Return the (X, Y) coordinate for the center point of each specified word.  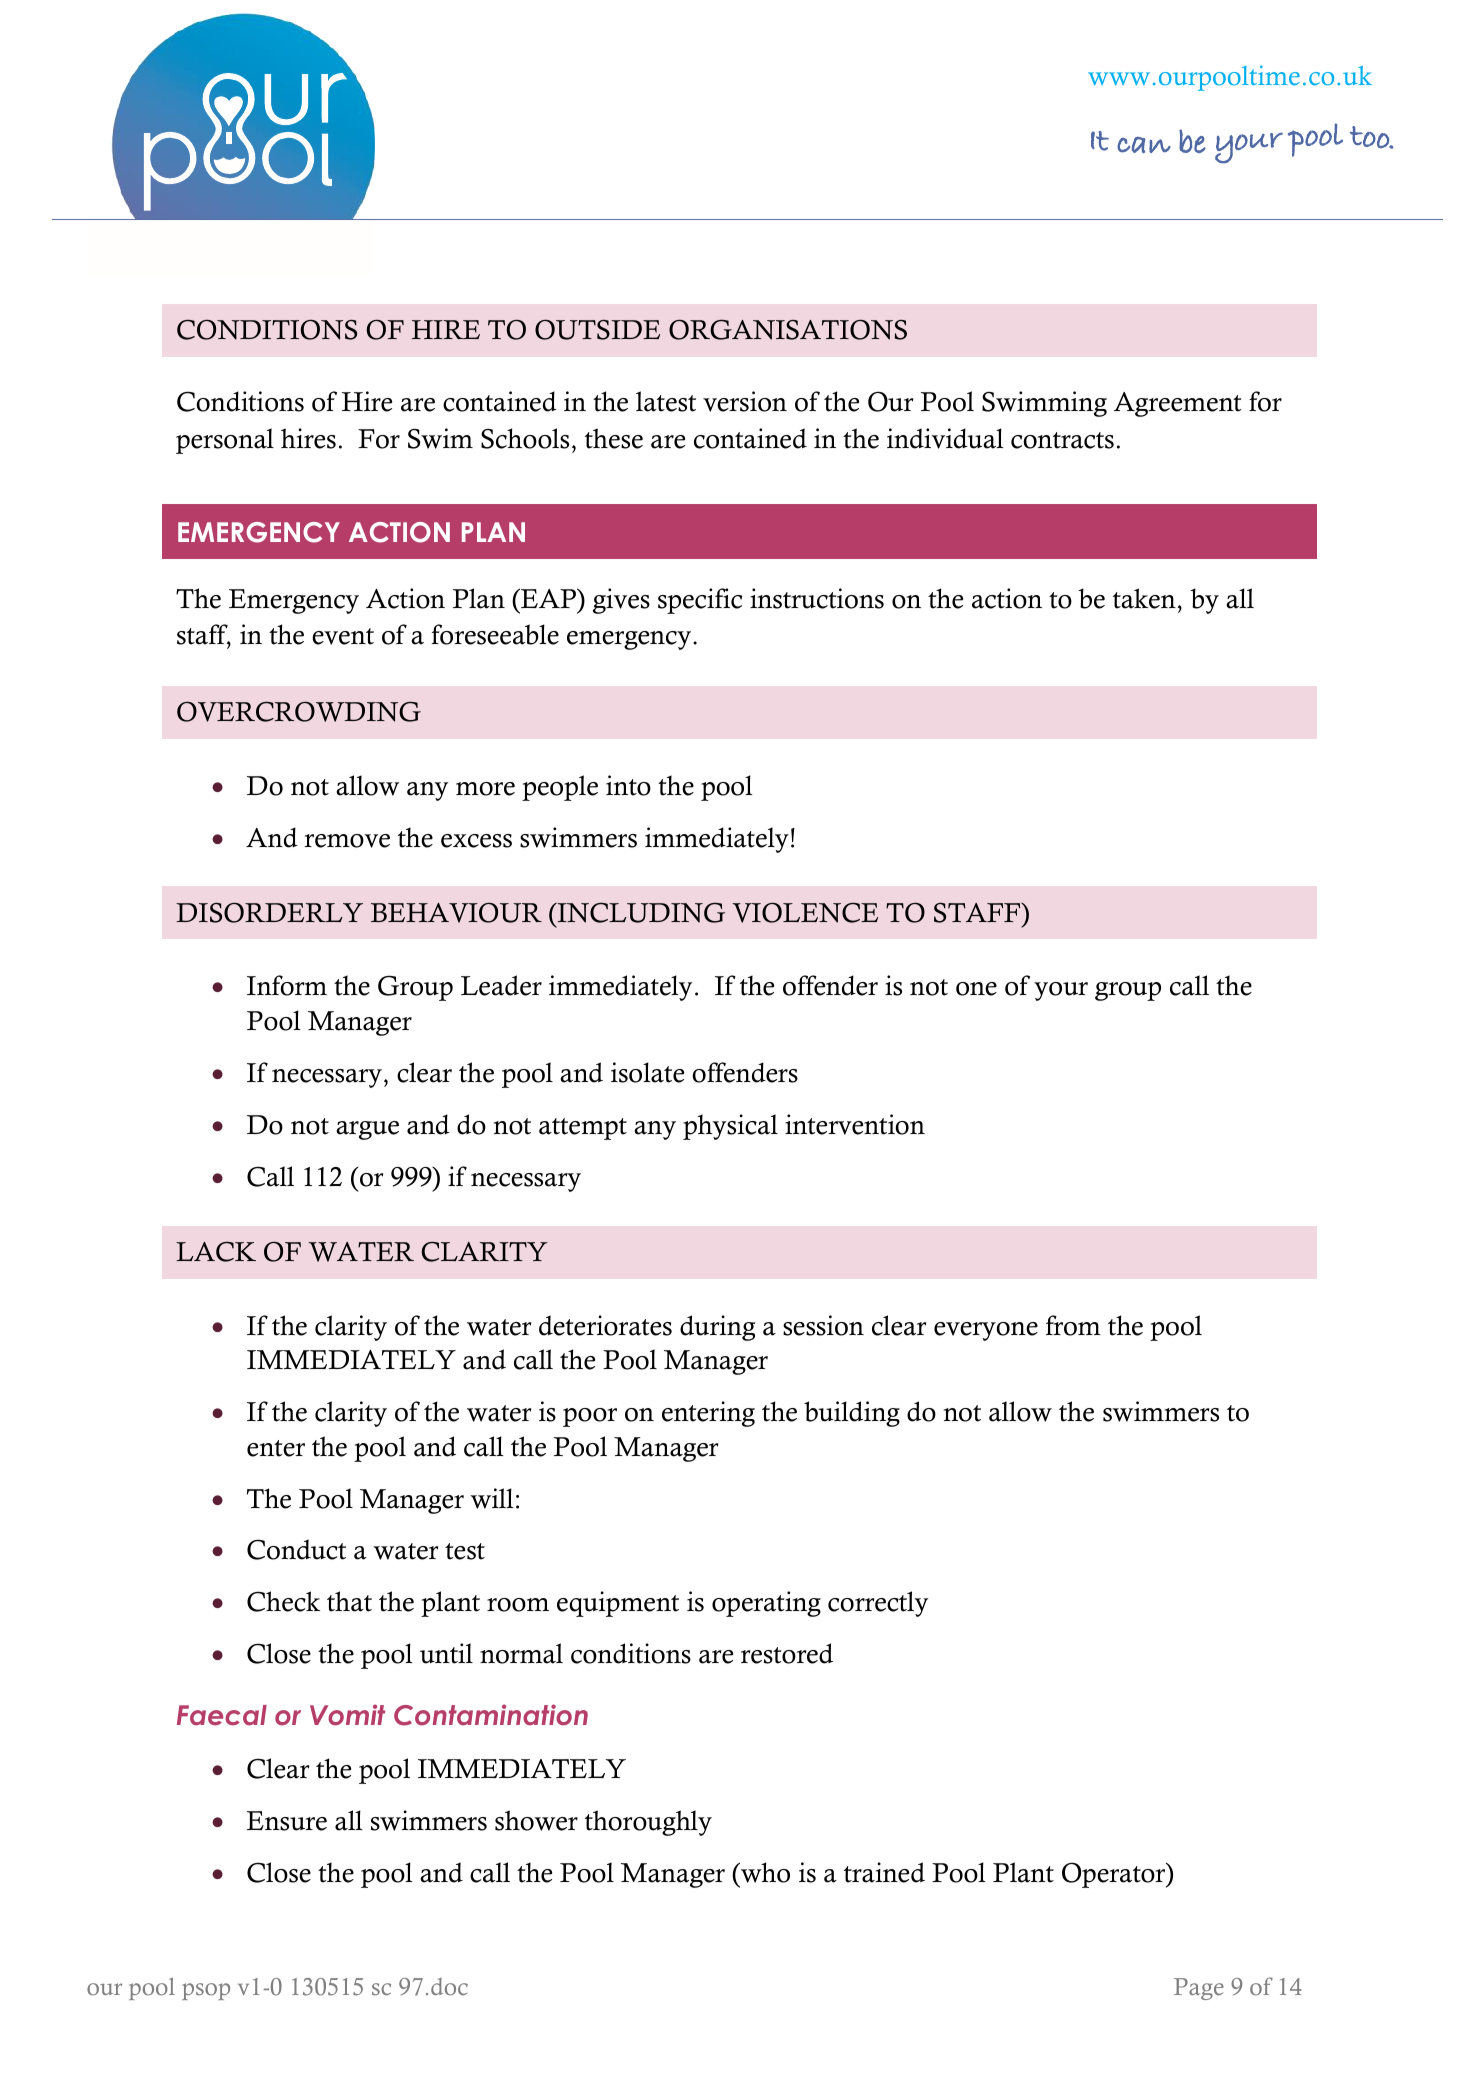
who (764, 1872)
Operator (1115, 1875)
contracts (1062, 440)
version (745, 401)
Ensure (287, 1821)
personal (225, 441)
